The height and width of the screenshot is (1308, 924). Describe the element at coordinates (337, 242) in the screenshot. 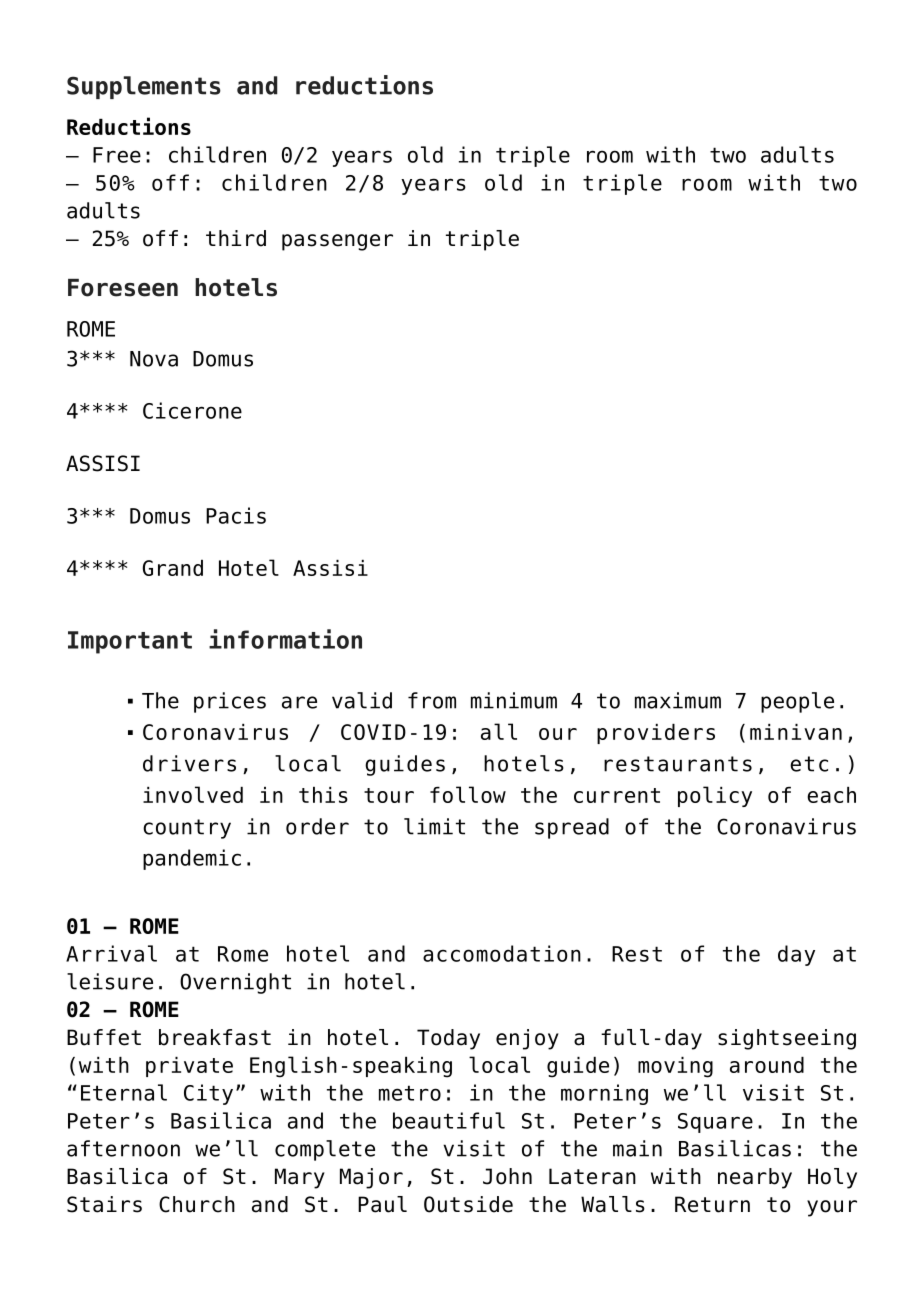

I see `passenger` at that location.
